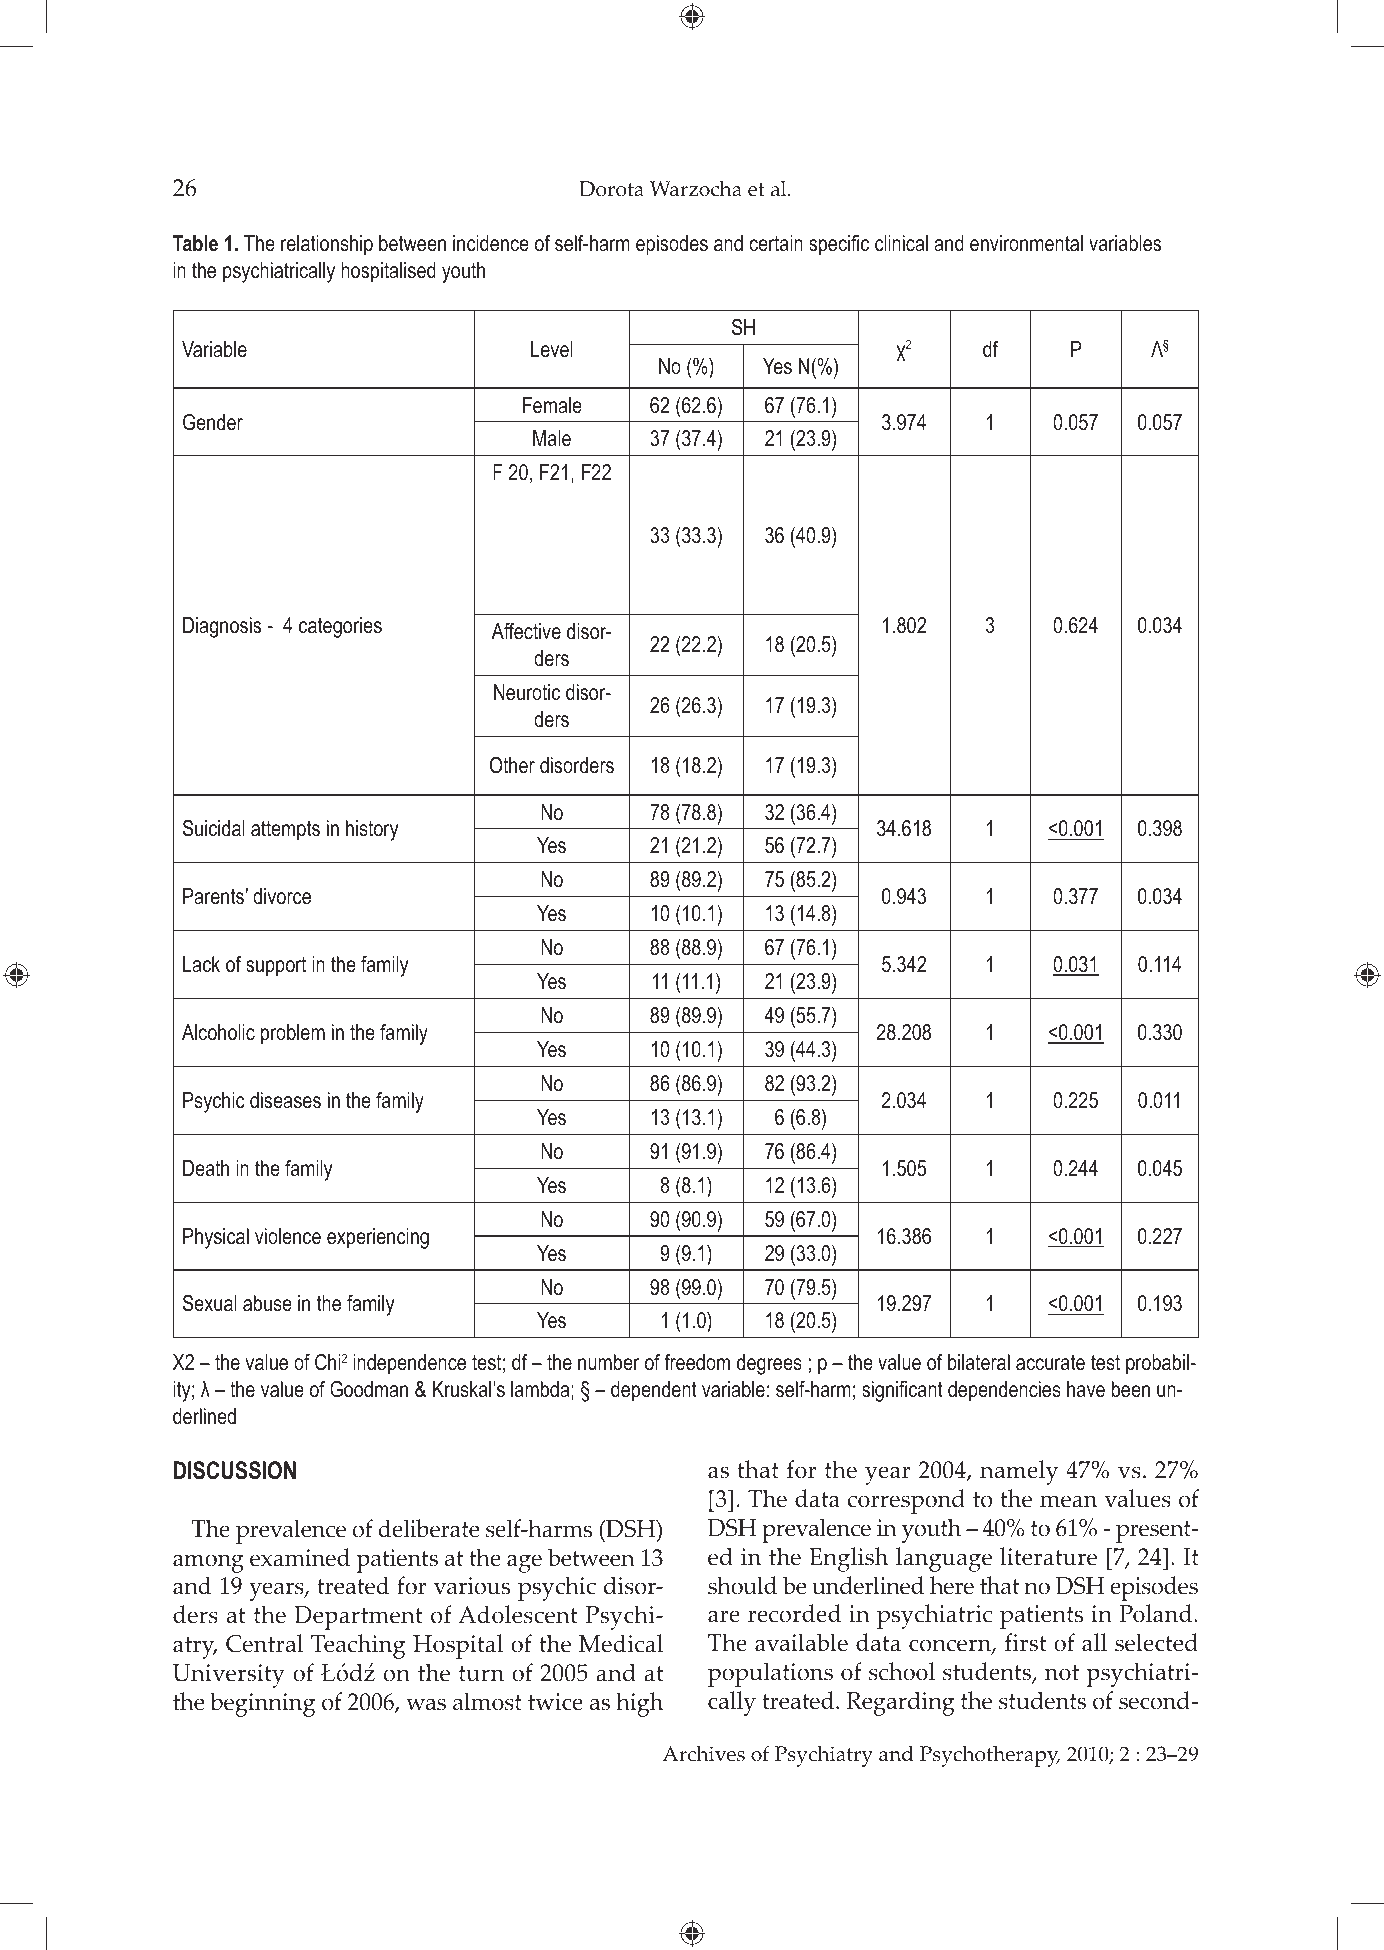 Image resolution: width=1384 pixels, height=1950 pixels. I want to click on beginning, so click(262, 1704).
